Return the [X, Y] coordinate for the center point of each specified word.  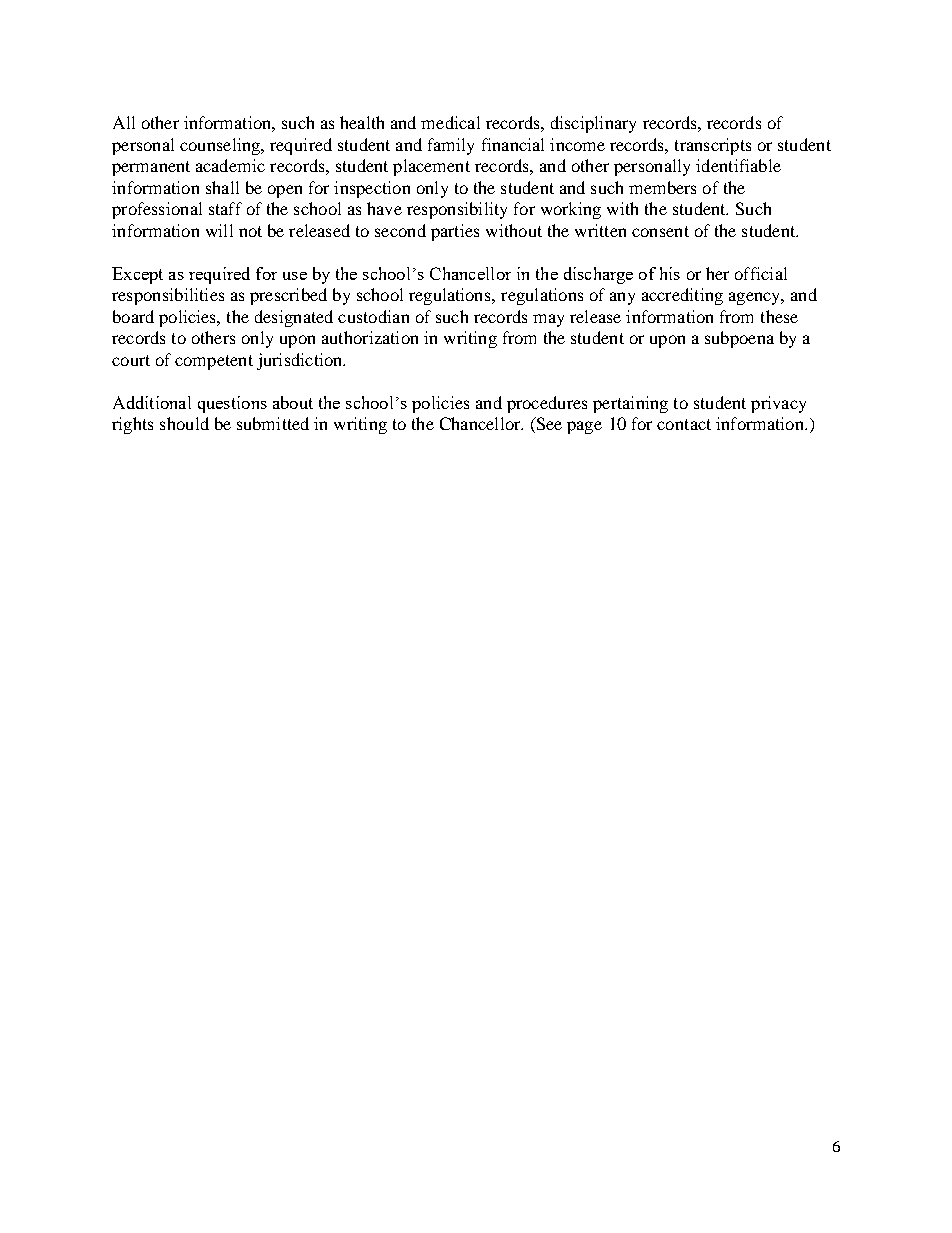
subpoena [739, 339]
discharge [598, 275]
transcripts [713, 146]
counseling [221, 146]
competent [214, 362]
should [184, 423]
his [670, 273]
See [548, 425]
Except [137, 275]
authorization [370, 337]
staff [225, 208]
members [662, 187]
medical [450, 122]
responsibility [457, 210]
